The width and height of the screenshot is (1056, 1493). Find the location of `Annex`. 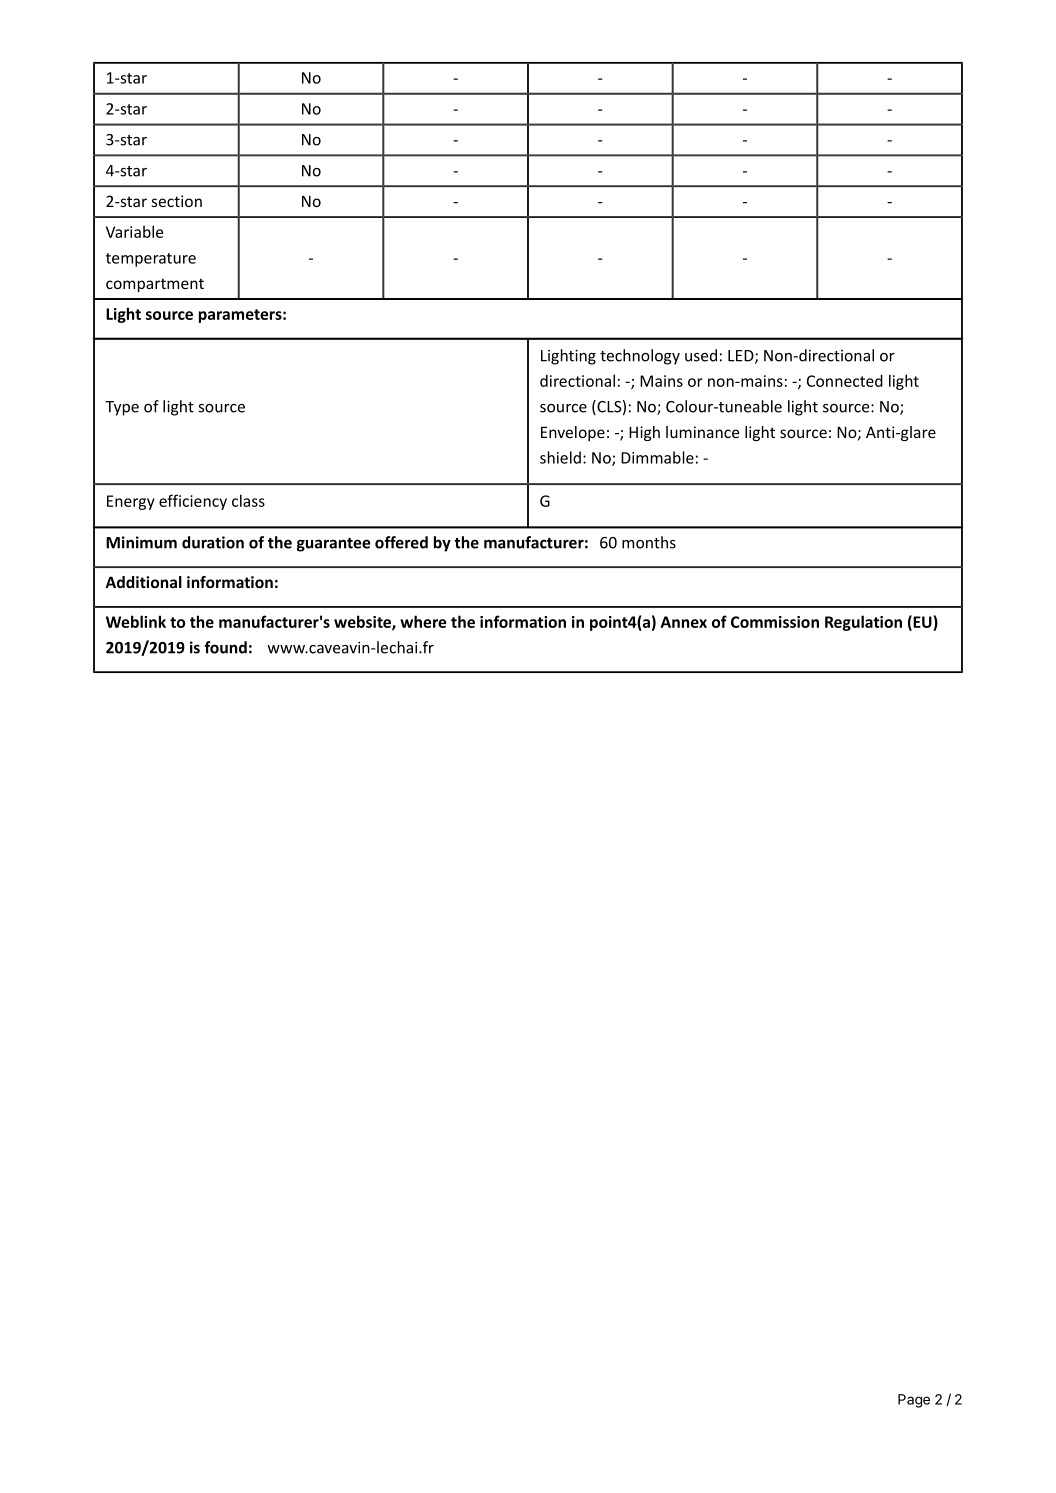

Annex is located at coordinates (684, 622).
